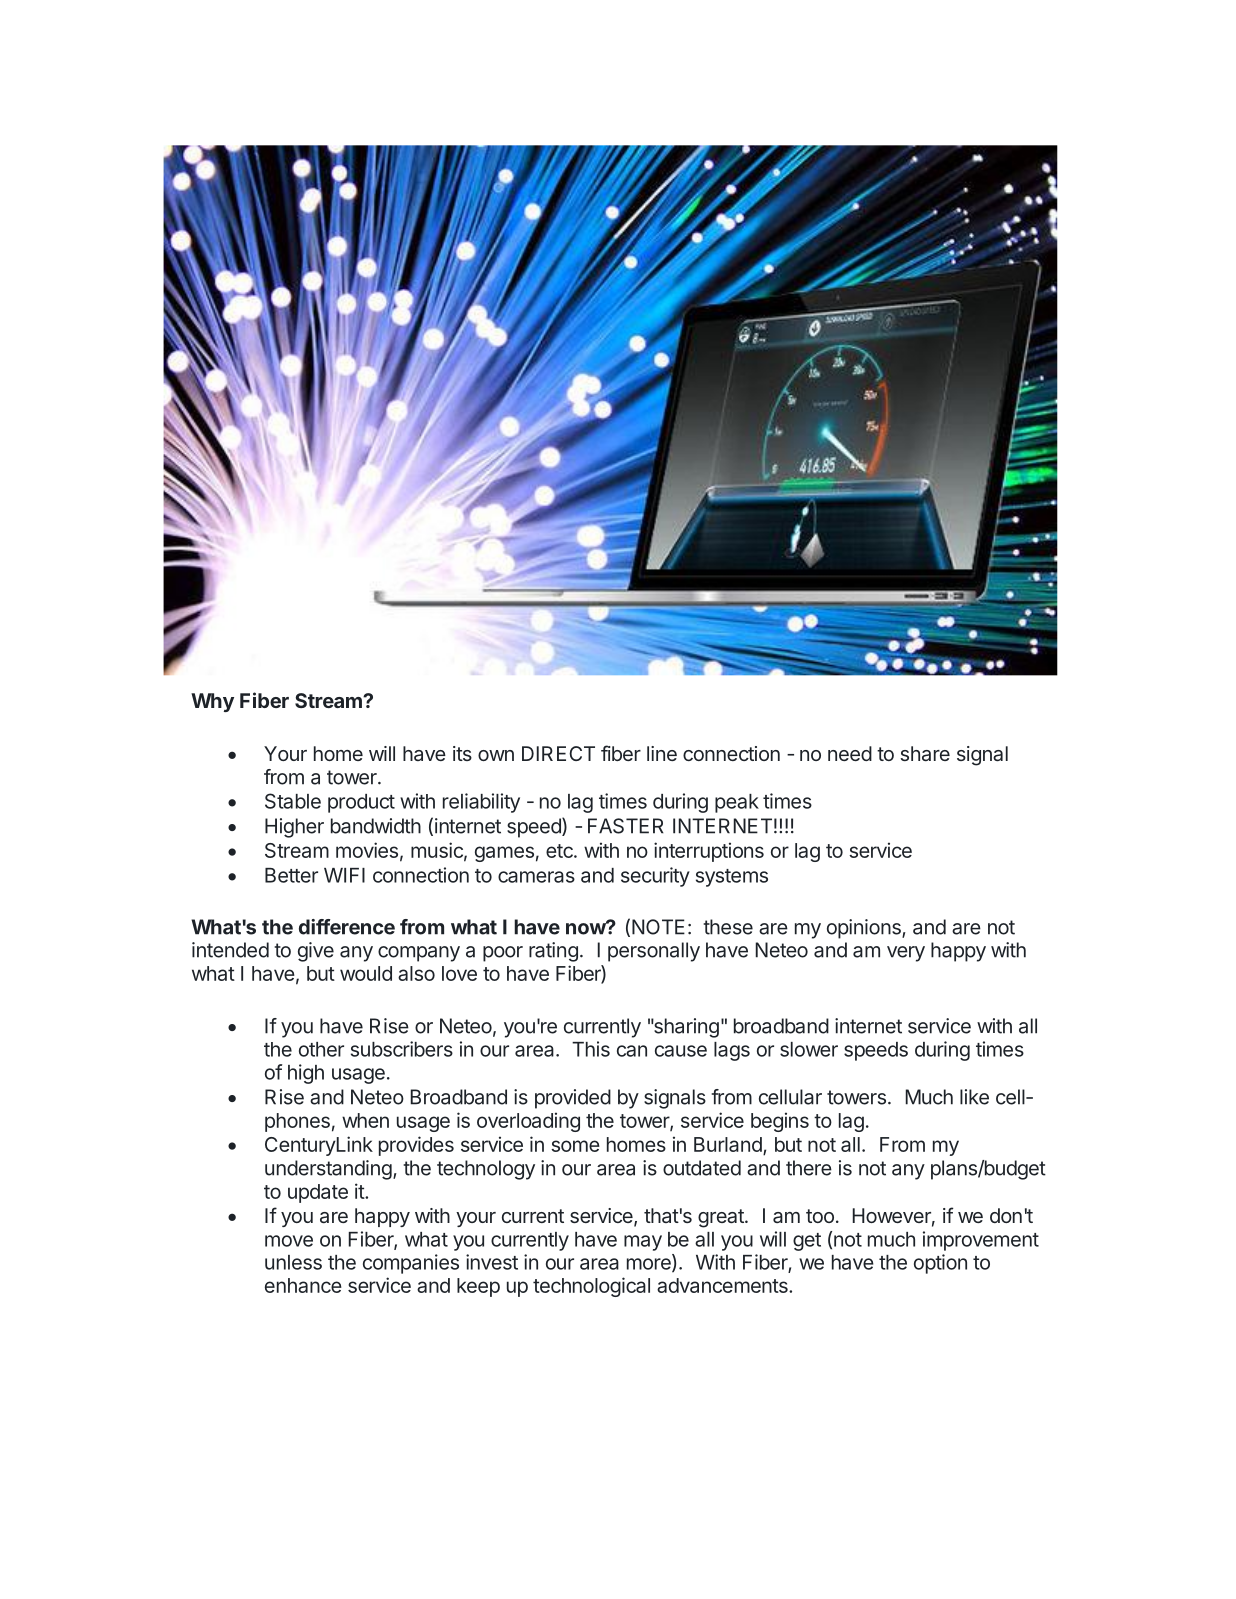 The width and height of the page is (1236, 1599). I want to click on unless, so click(293, 1262).
